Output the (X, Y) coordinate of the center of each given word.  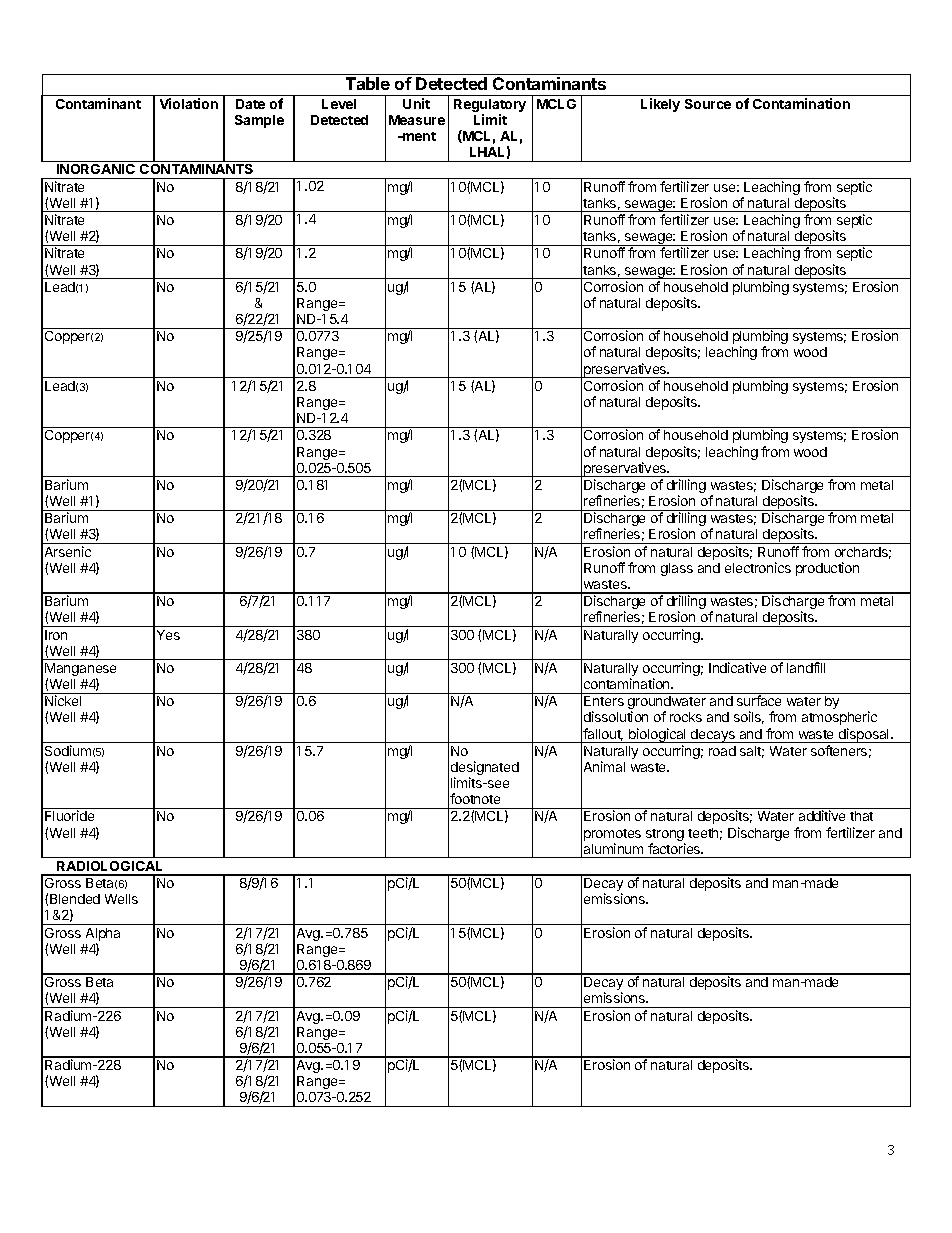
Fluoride (69, 815)
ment (418, 136)
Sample (259, 121)
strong (665, 836)
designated (485, 769)
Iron (56, 635)
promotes (612, 836)
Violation (189, 103)
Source (708, 104)
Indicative (737, 667)
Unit (416, 103)
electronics (758, 567)
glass (677, 569)
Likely (660, 105)
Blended (75, 899)
